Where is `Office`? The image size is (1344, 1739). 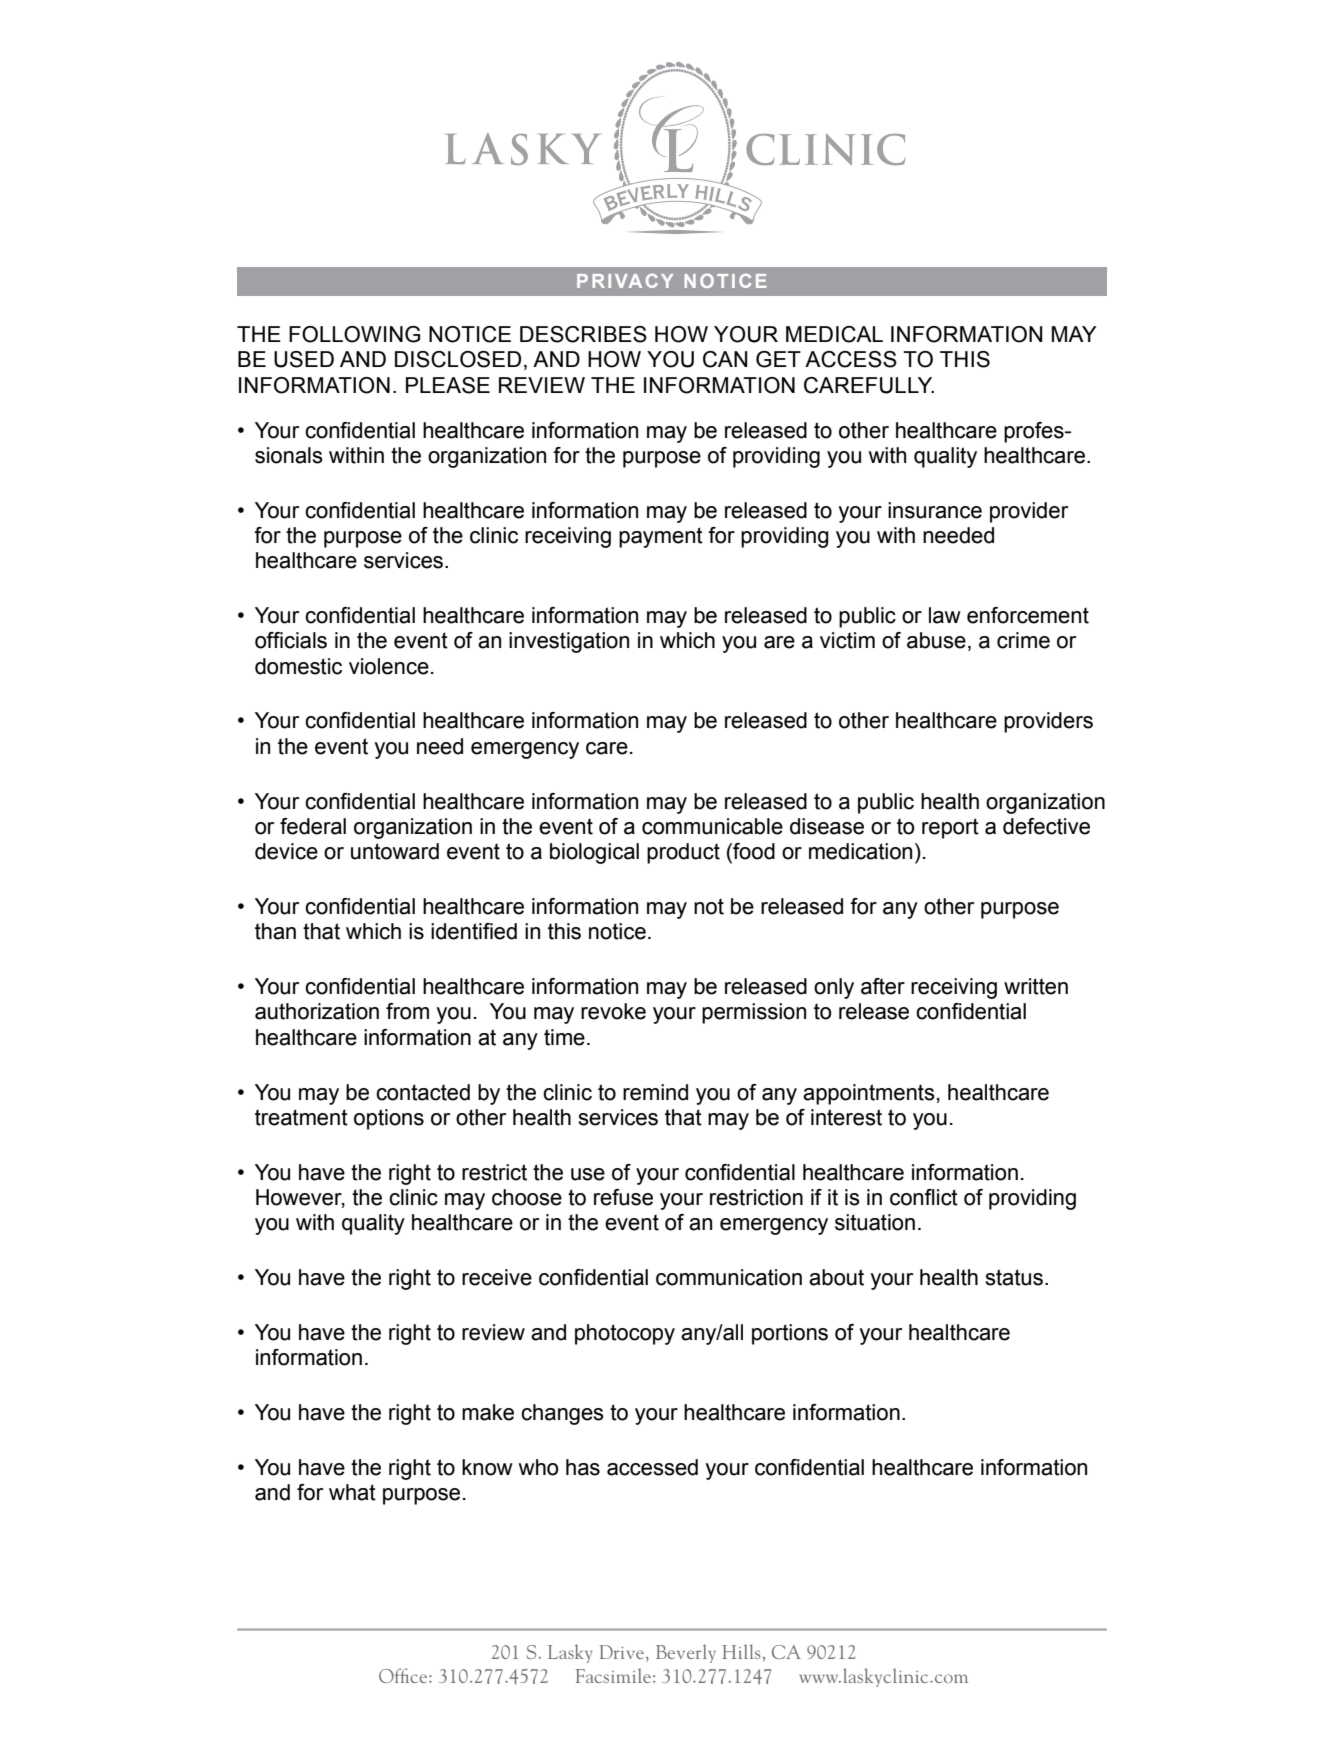 Office is located at coordinates (404, 1675).
